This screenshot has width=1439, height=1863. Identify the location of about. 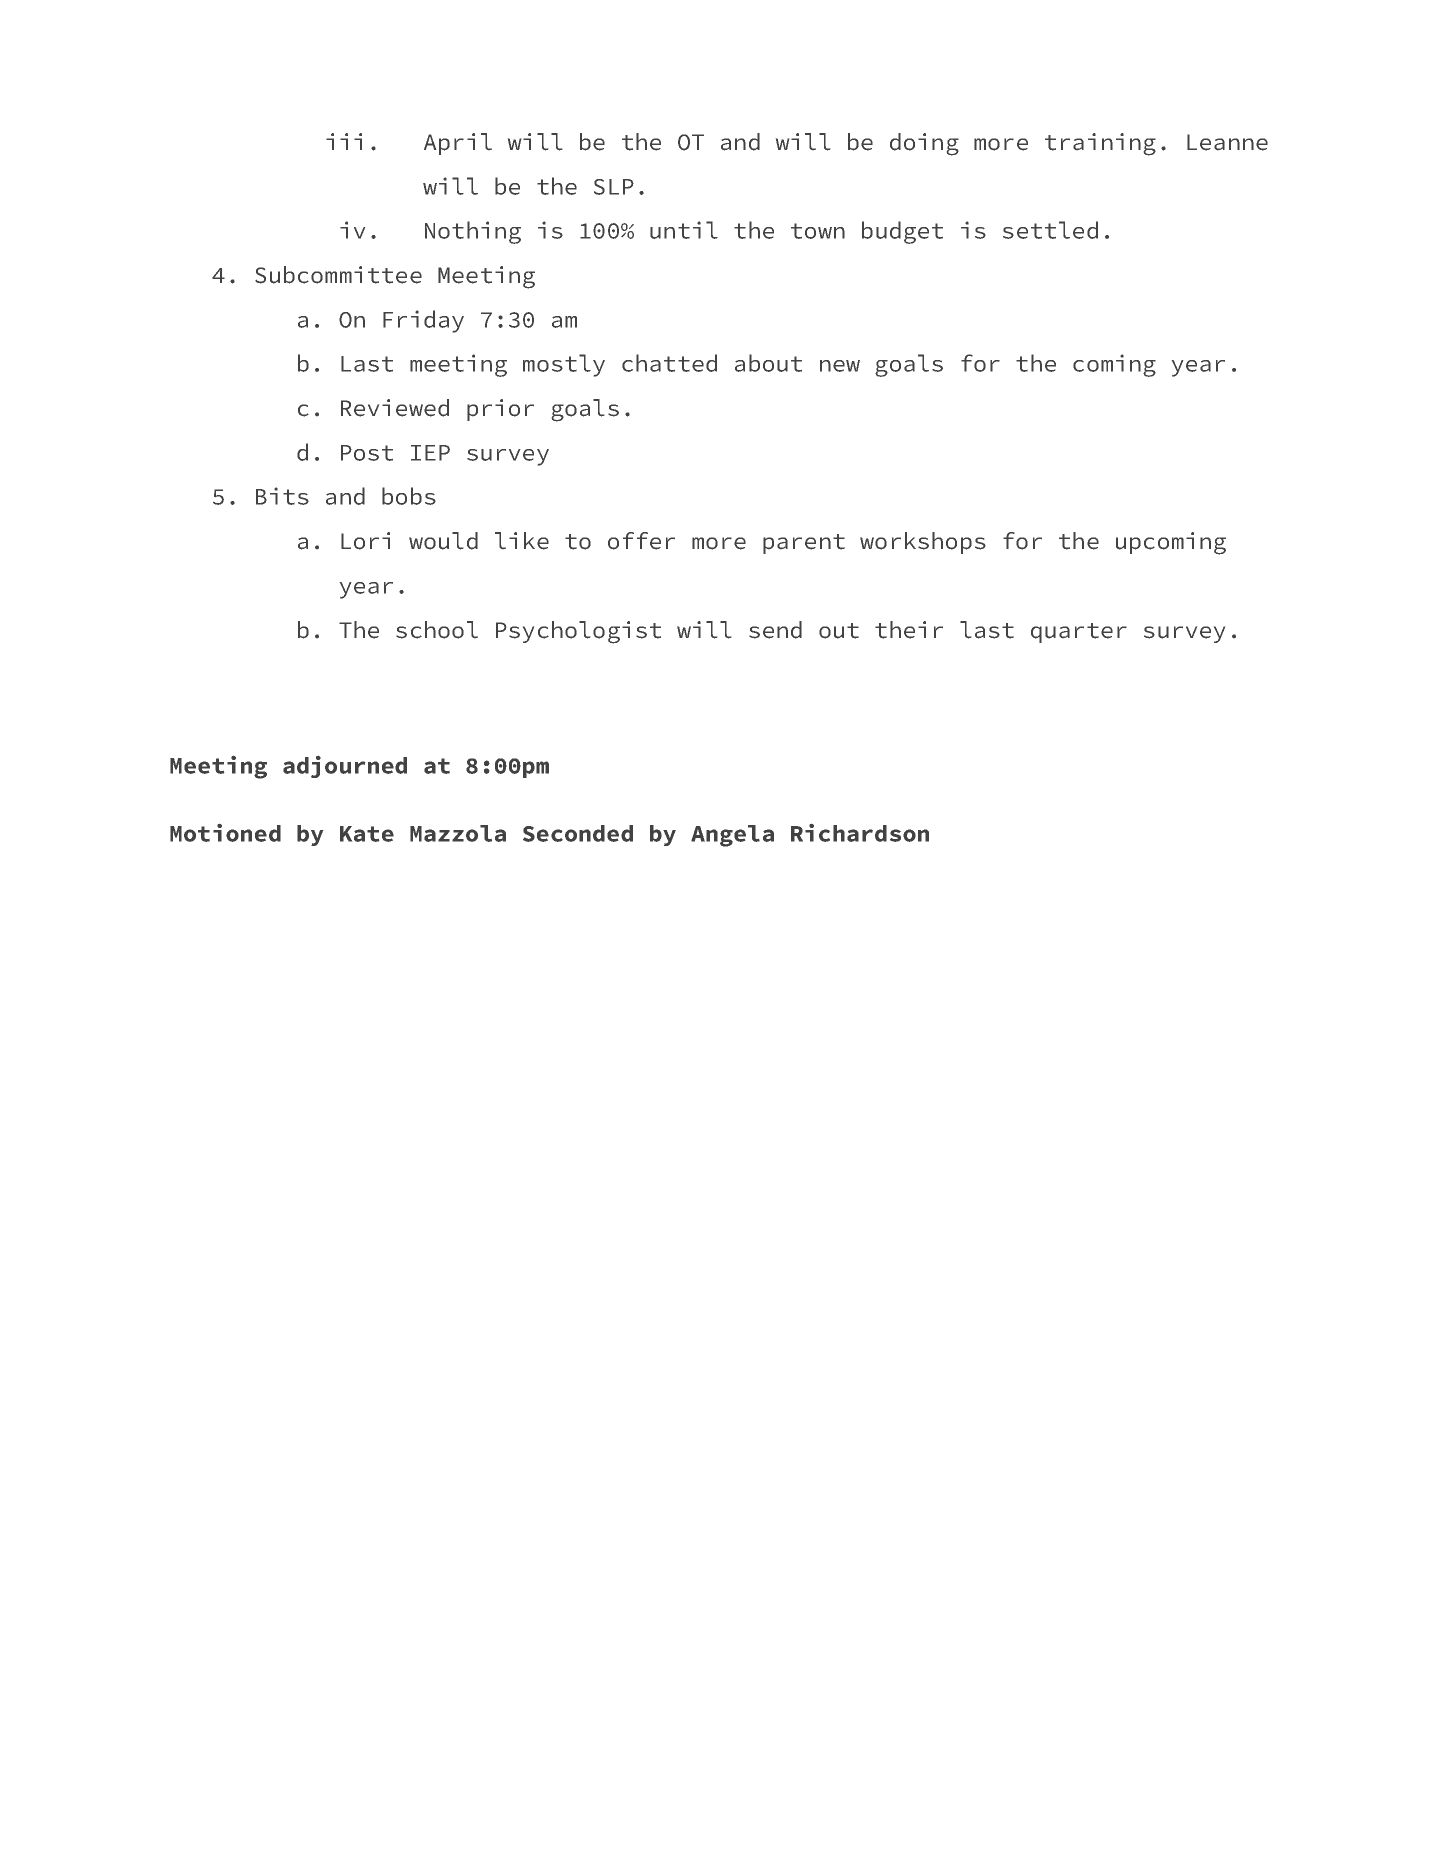
(768, 363).
